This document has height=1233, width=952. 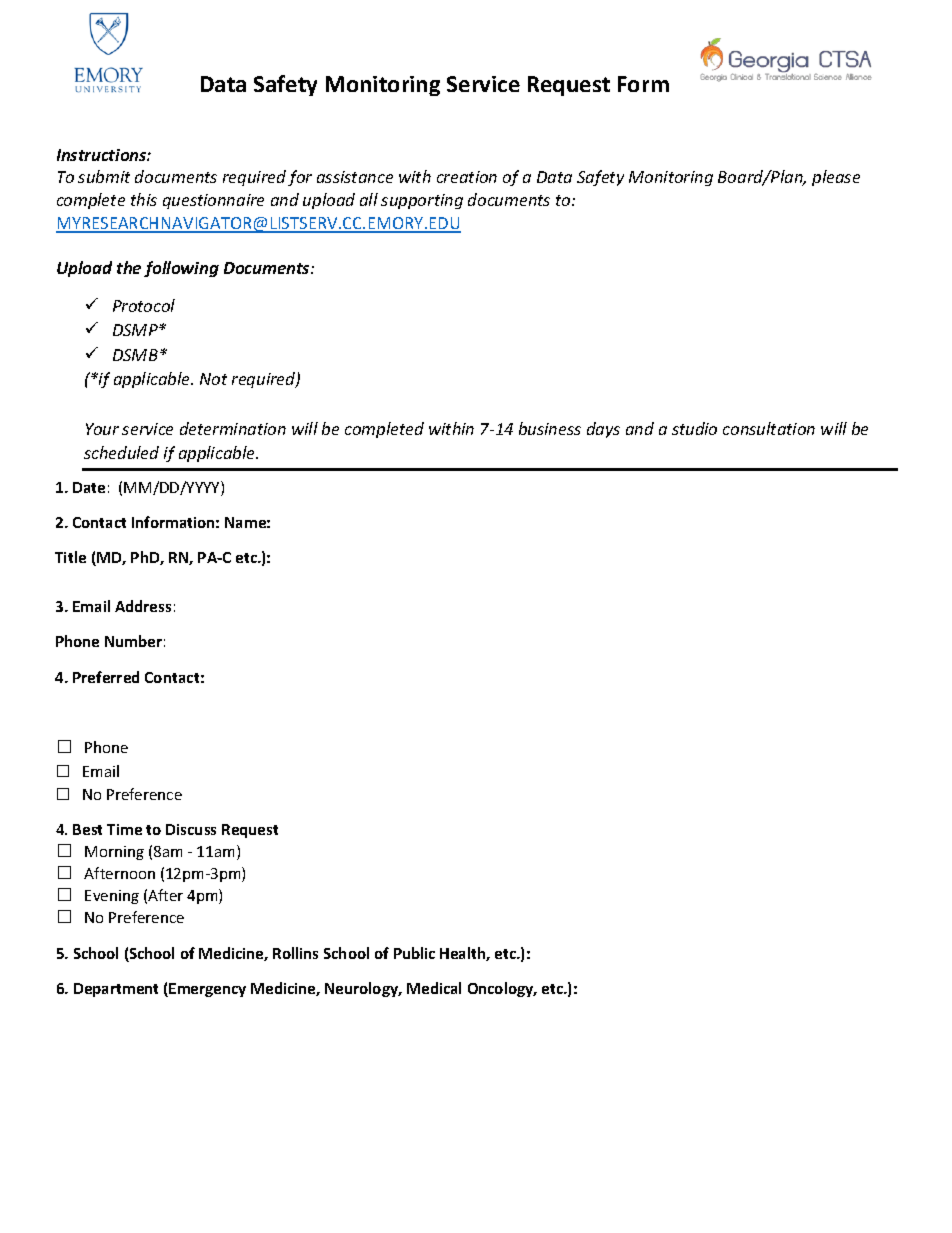 I want to click on please, so click(x=836, y=178).
